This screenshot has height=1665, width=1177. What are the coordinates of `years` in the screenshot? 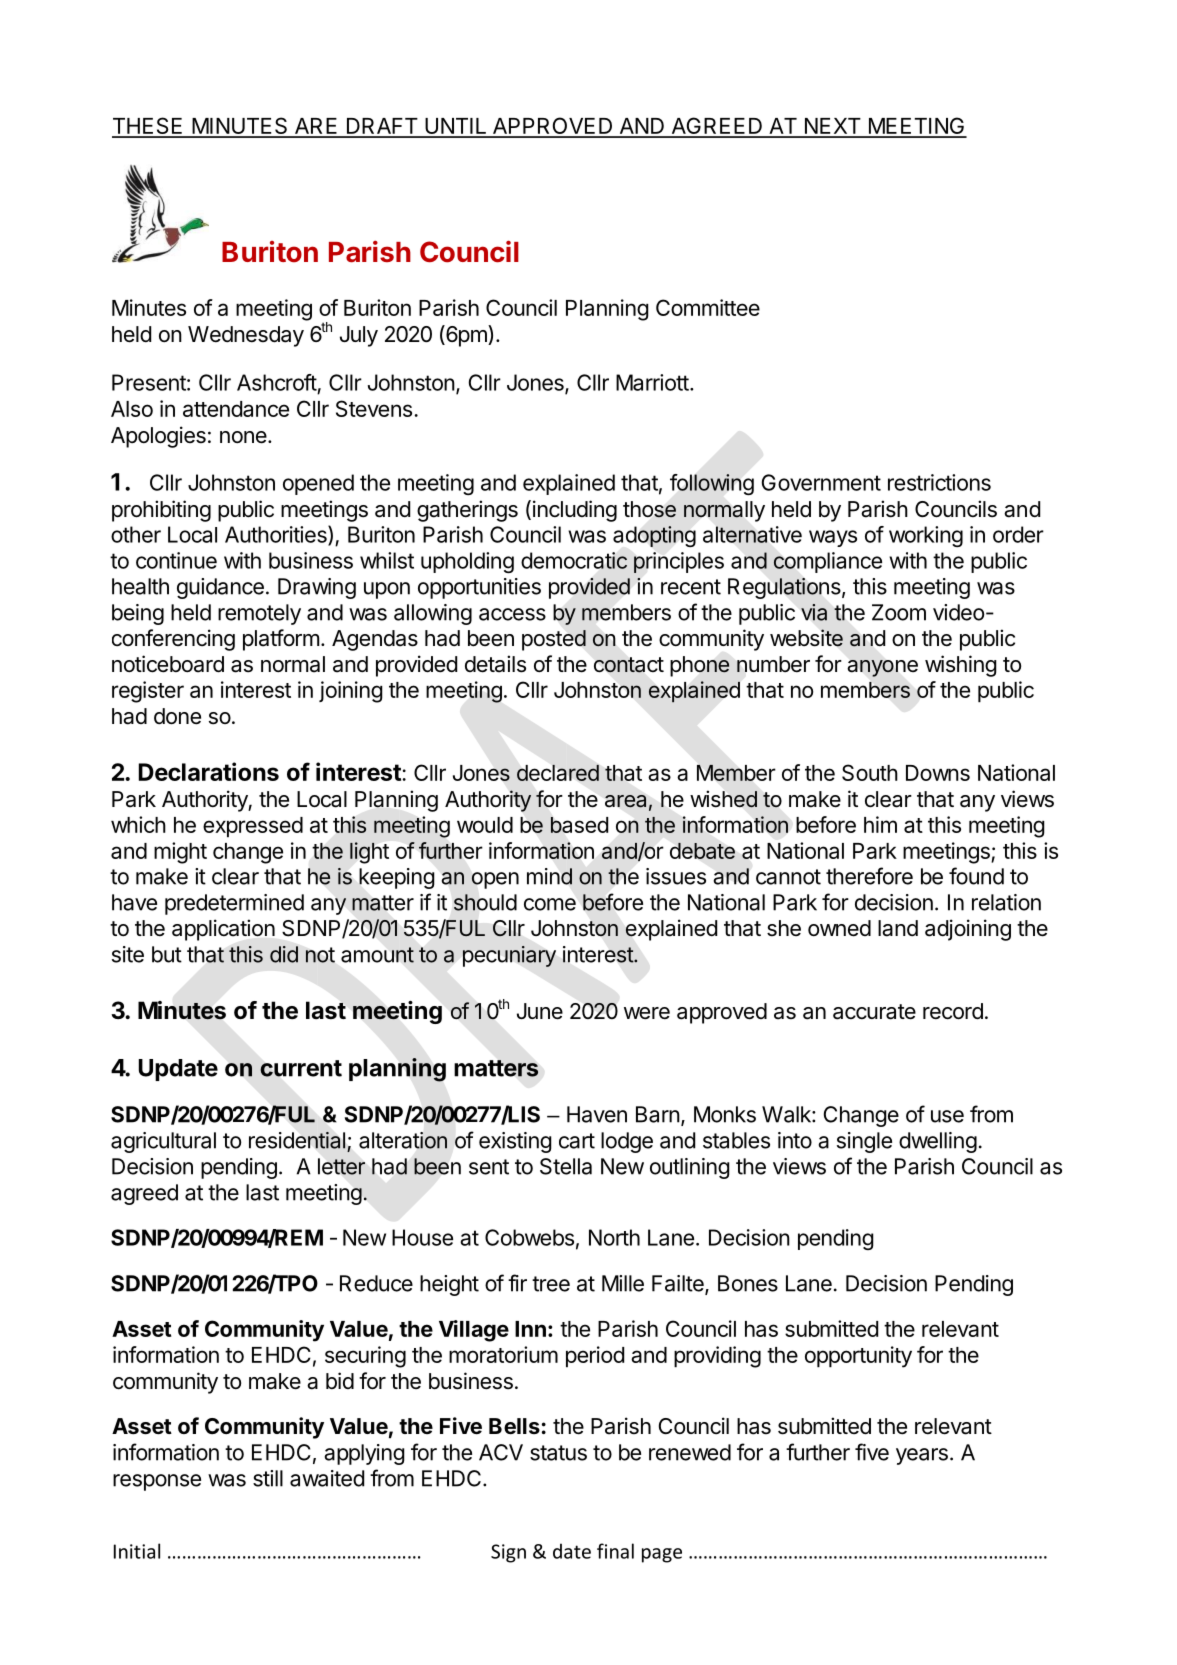 It's located at (922, 1456).
